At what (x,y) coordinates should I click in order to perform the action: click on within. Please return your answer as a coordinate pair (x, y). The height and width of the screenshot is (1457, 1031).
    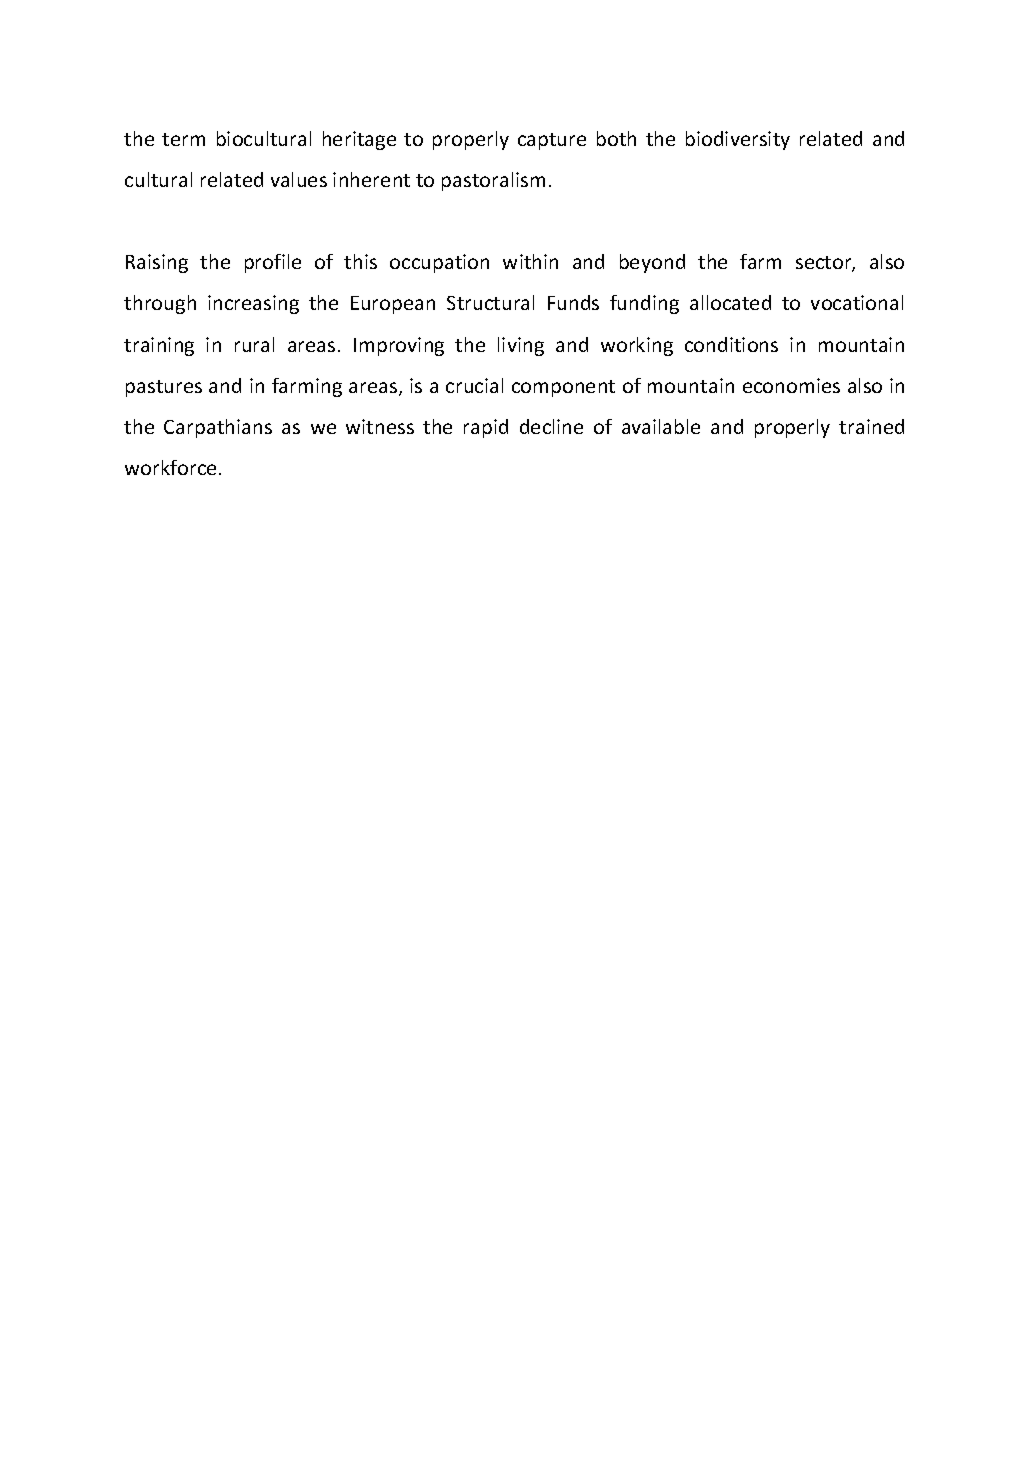
    Looking at the image, I should click on (530, 261).
